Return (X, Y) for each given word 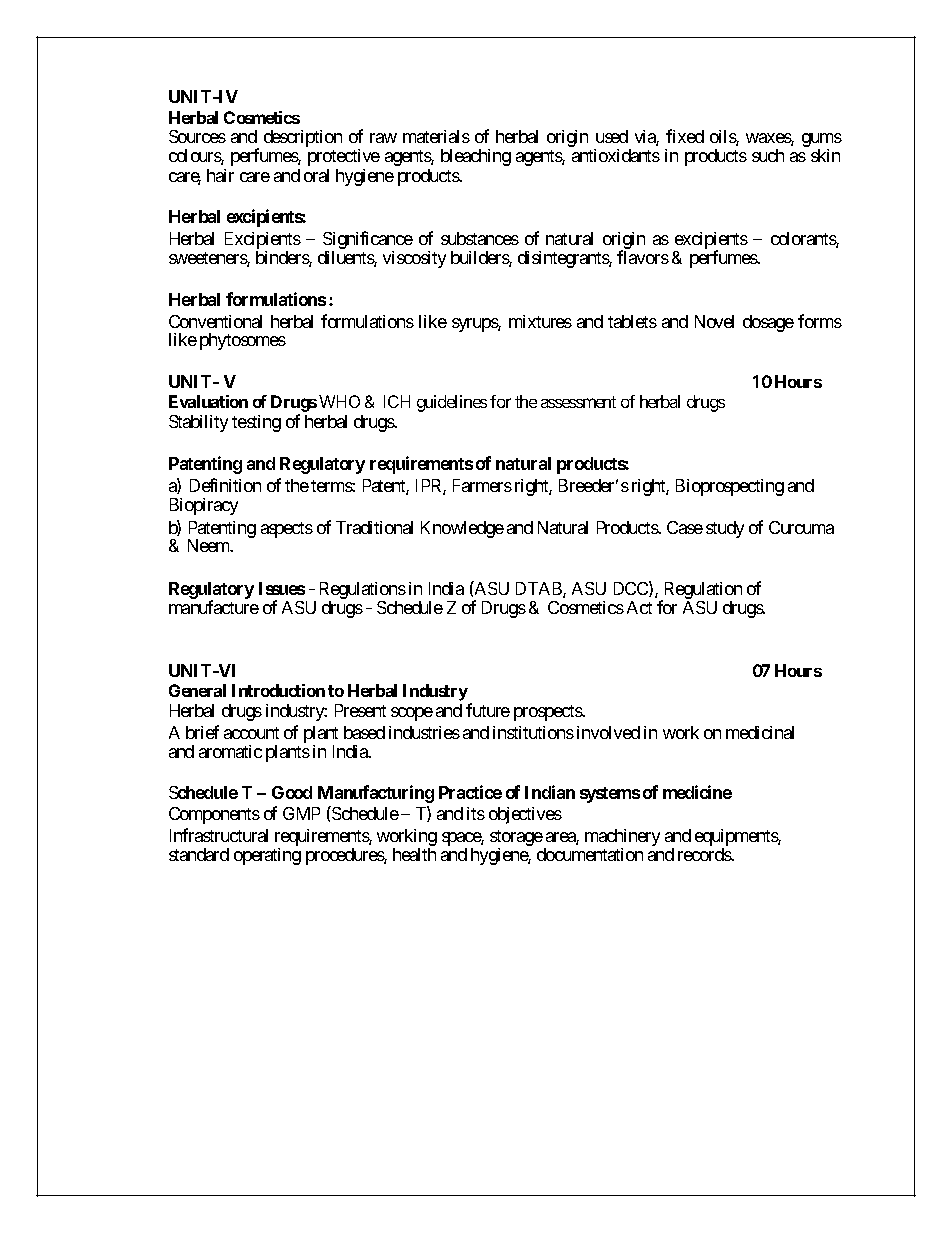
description (303, 138)
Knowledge (462, 529)
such (768, 155)
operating (267, 856)
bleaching (476, 157)
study (725, 529)
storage (516, 839)
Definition (225, 485)
